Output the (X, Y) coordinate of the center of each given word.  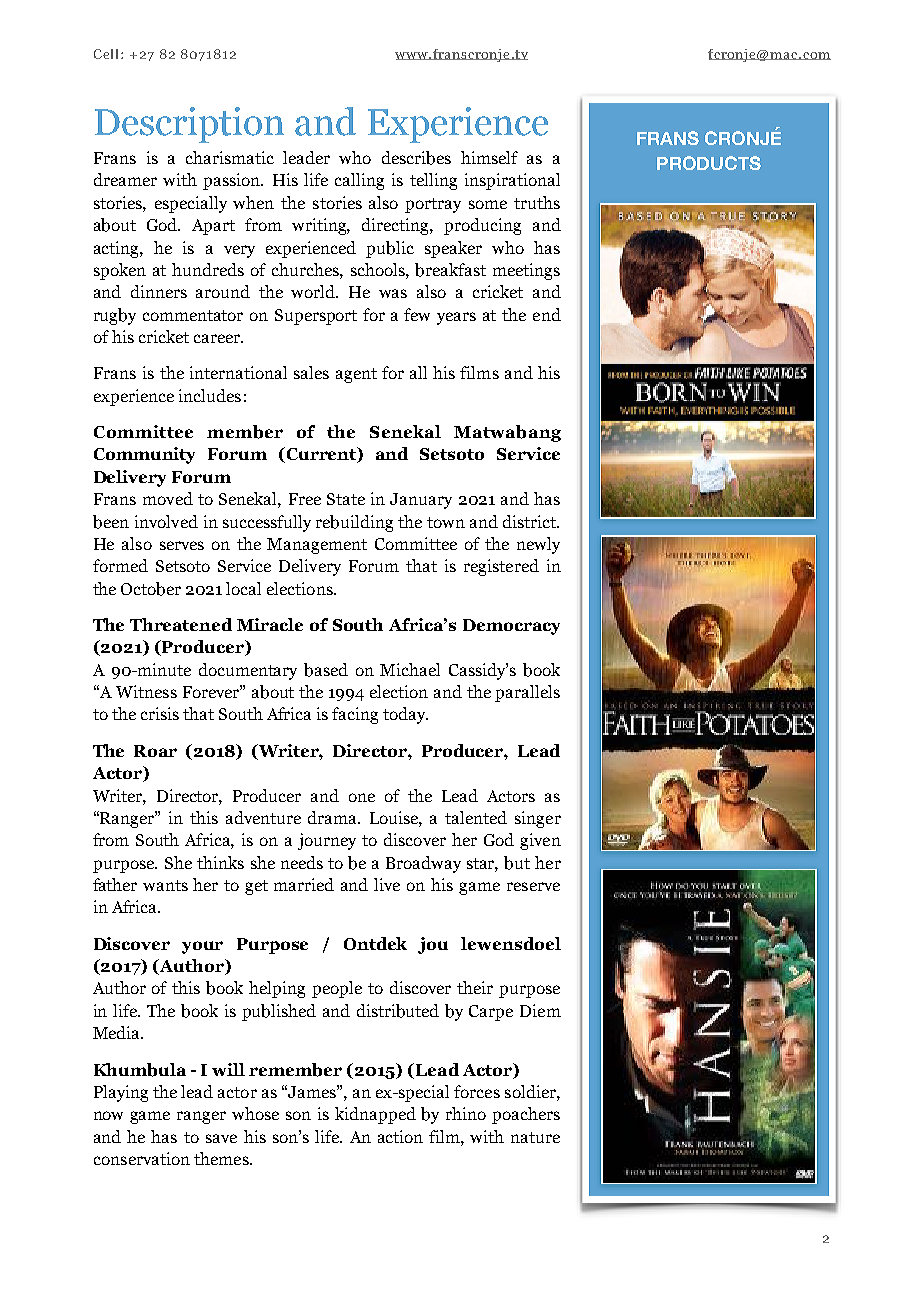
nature (535, 1137)
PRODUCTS (709, 163)
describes (416, 158)
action (400, 1136)
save (221, 1138)
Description (189, 125)
